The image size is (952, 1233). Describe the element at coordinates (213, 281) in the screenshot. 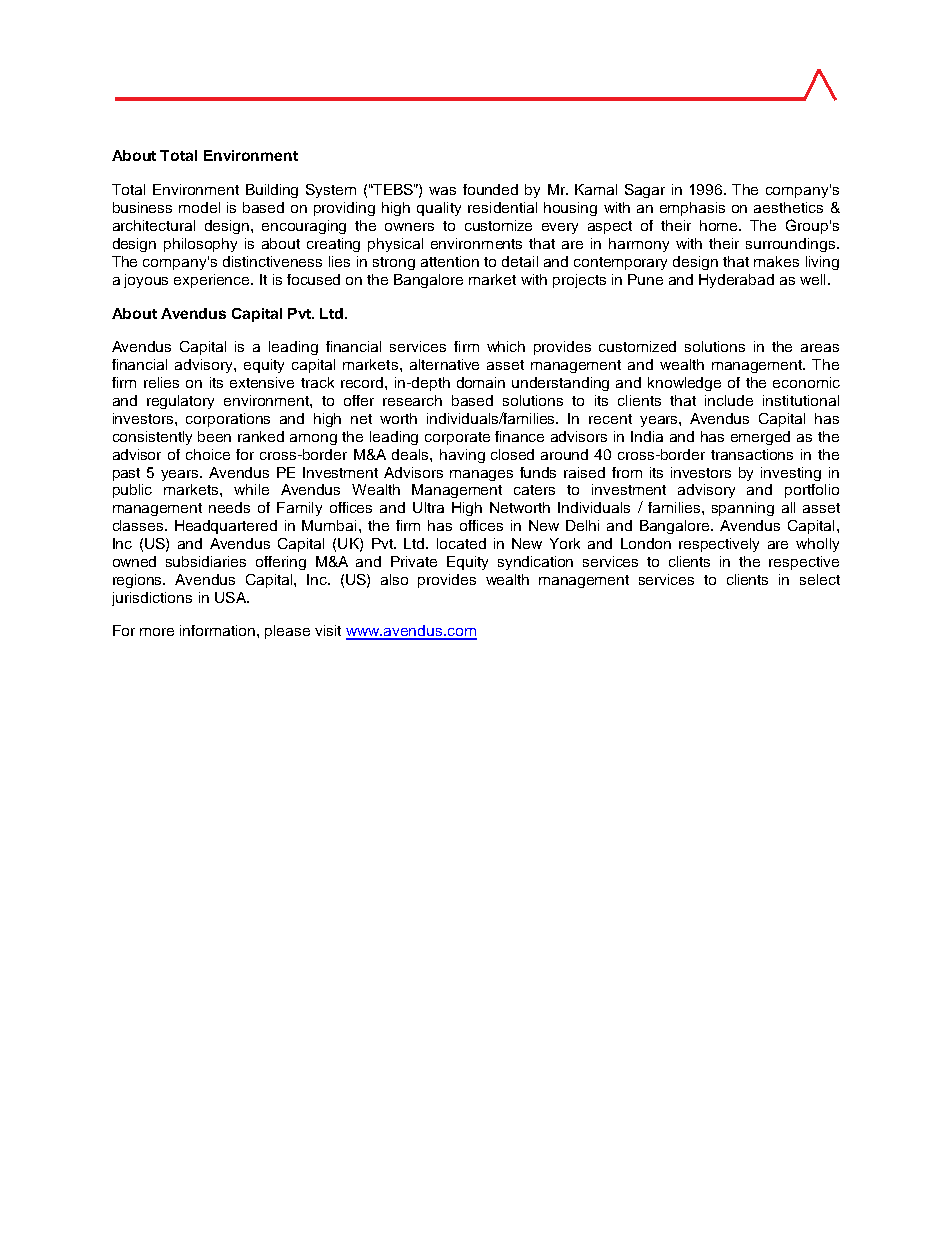

I see `experience` at that location.
